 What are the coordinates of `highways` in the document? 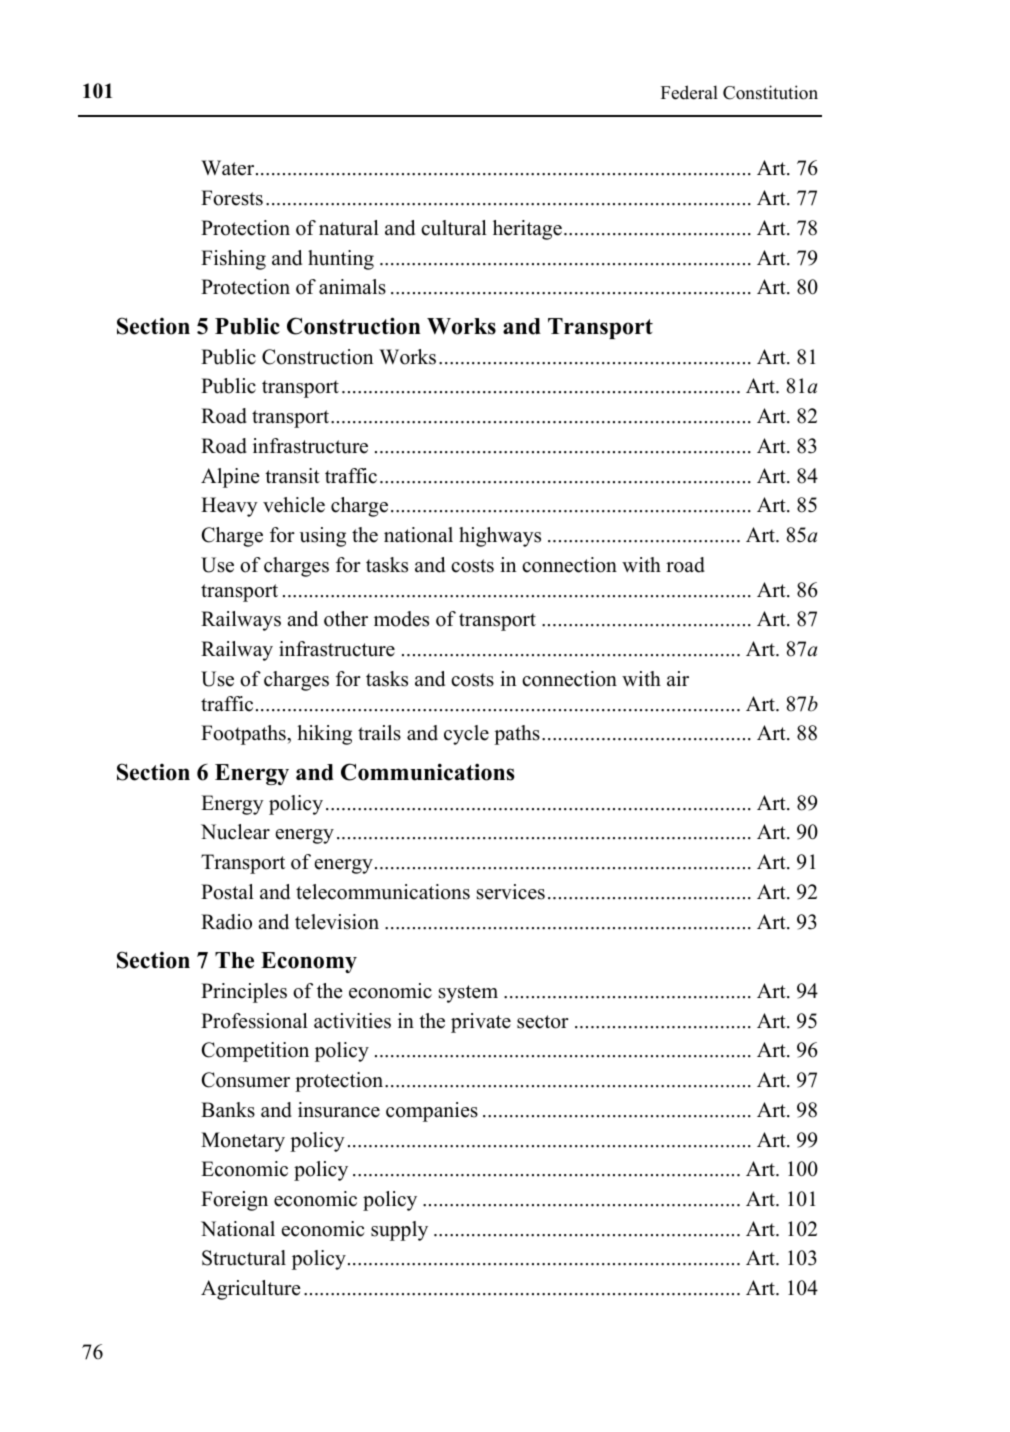 It's located at (500, 537).
